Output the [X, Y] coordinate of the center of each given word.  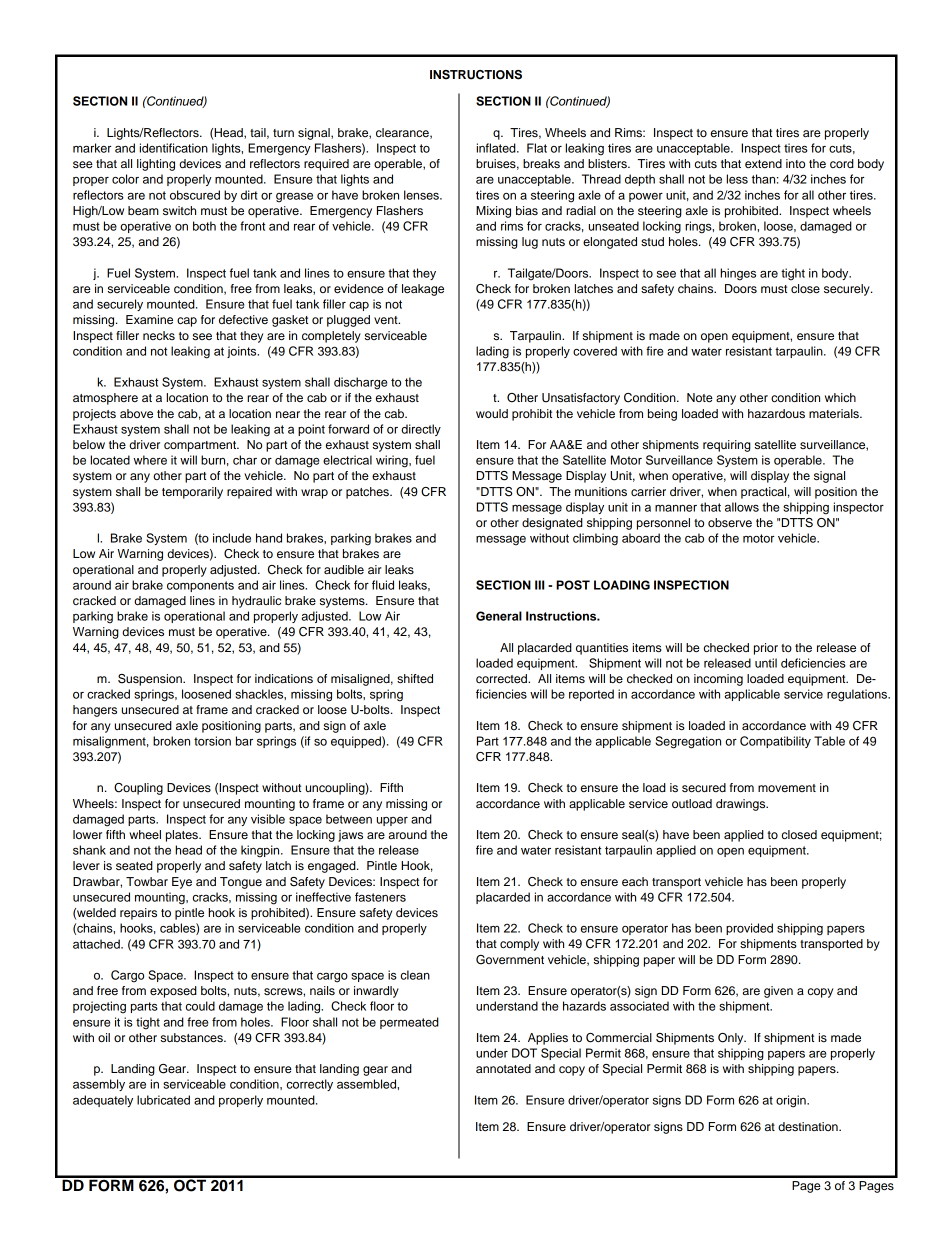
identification [174, 148]
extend [763, 163]
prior [766, 649]
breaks [541, 163]
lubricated [163, 1100]
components [200, 586]
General [499, 616]
